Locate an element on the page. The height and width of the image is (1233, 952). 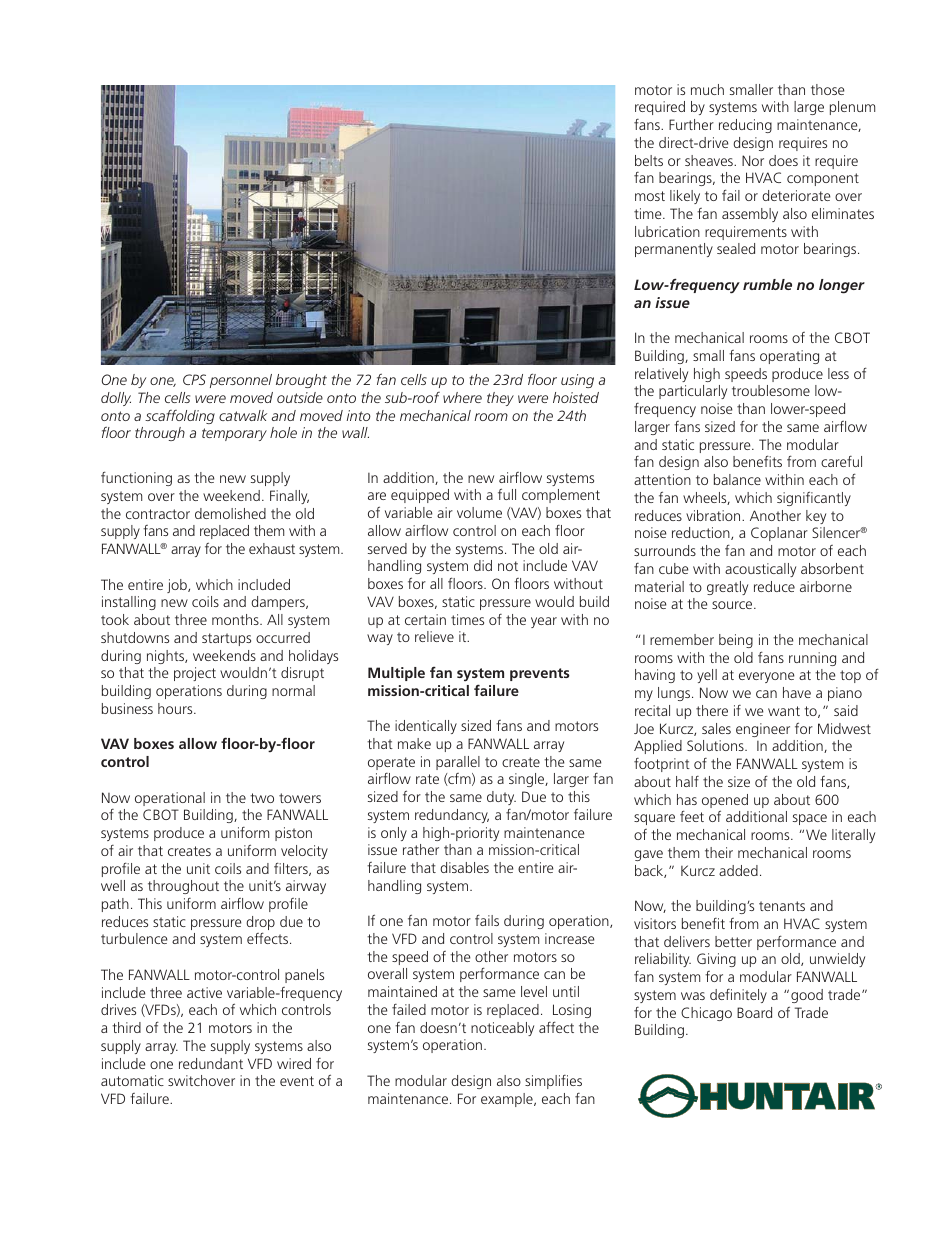
noticeably is located at coordinates (502, 1029).
